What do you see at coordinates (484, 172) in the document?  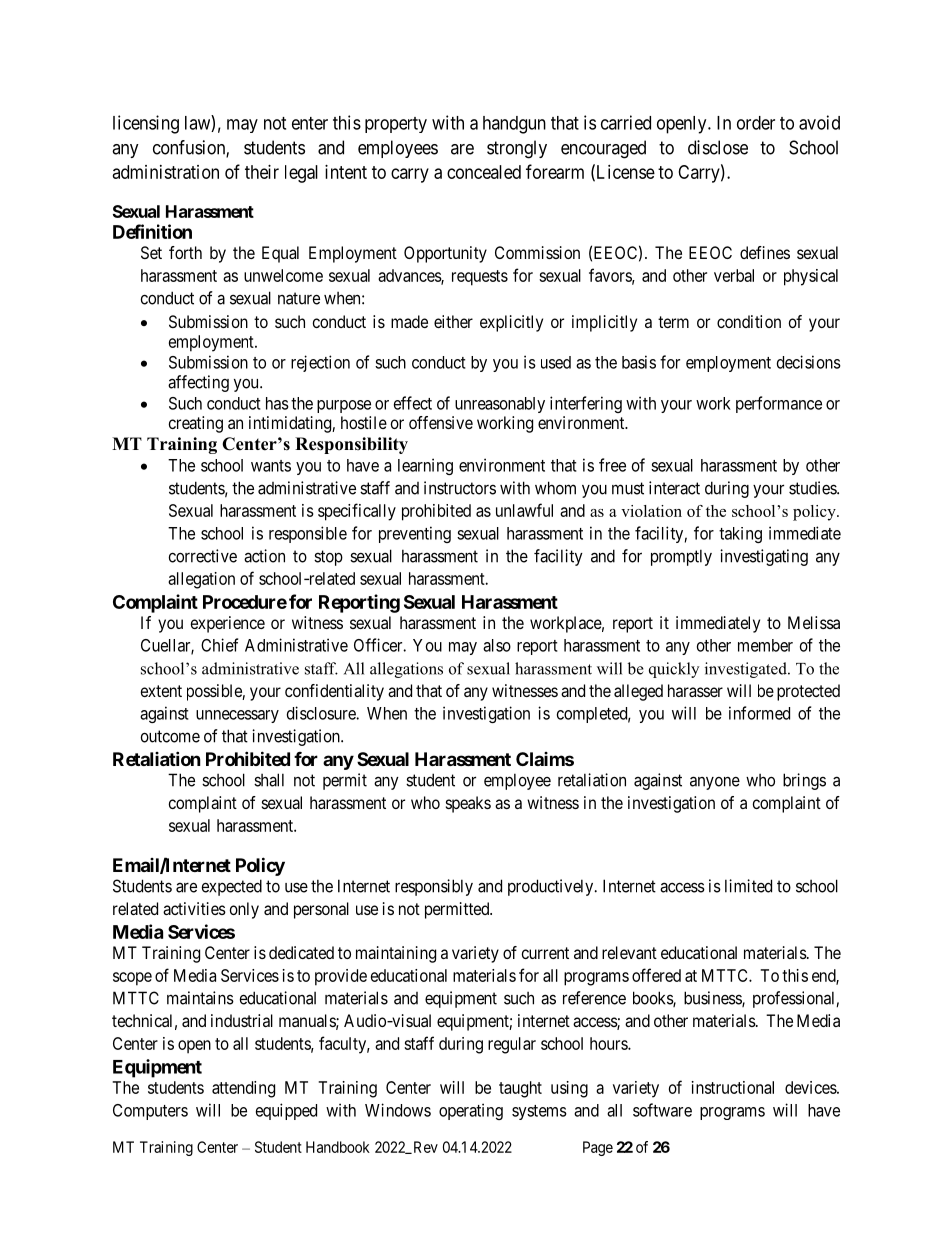 I see `concealed` at bounding box center [484, 172].
